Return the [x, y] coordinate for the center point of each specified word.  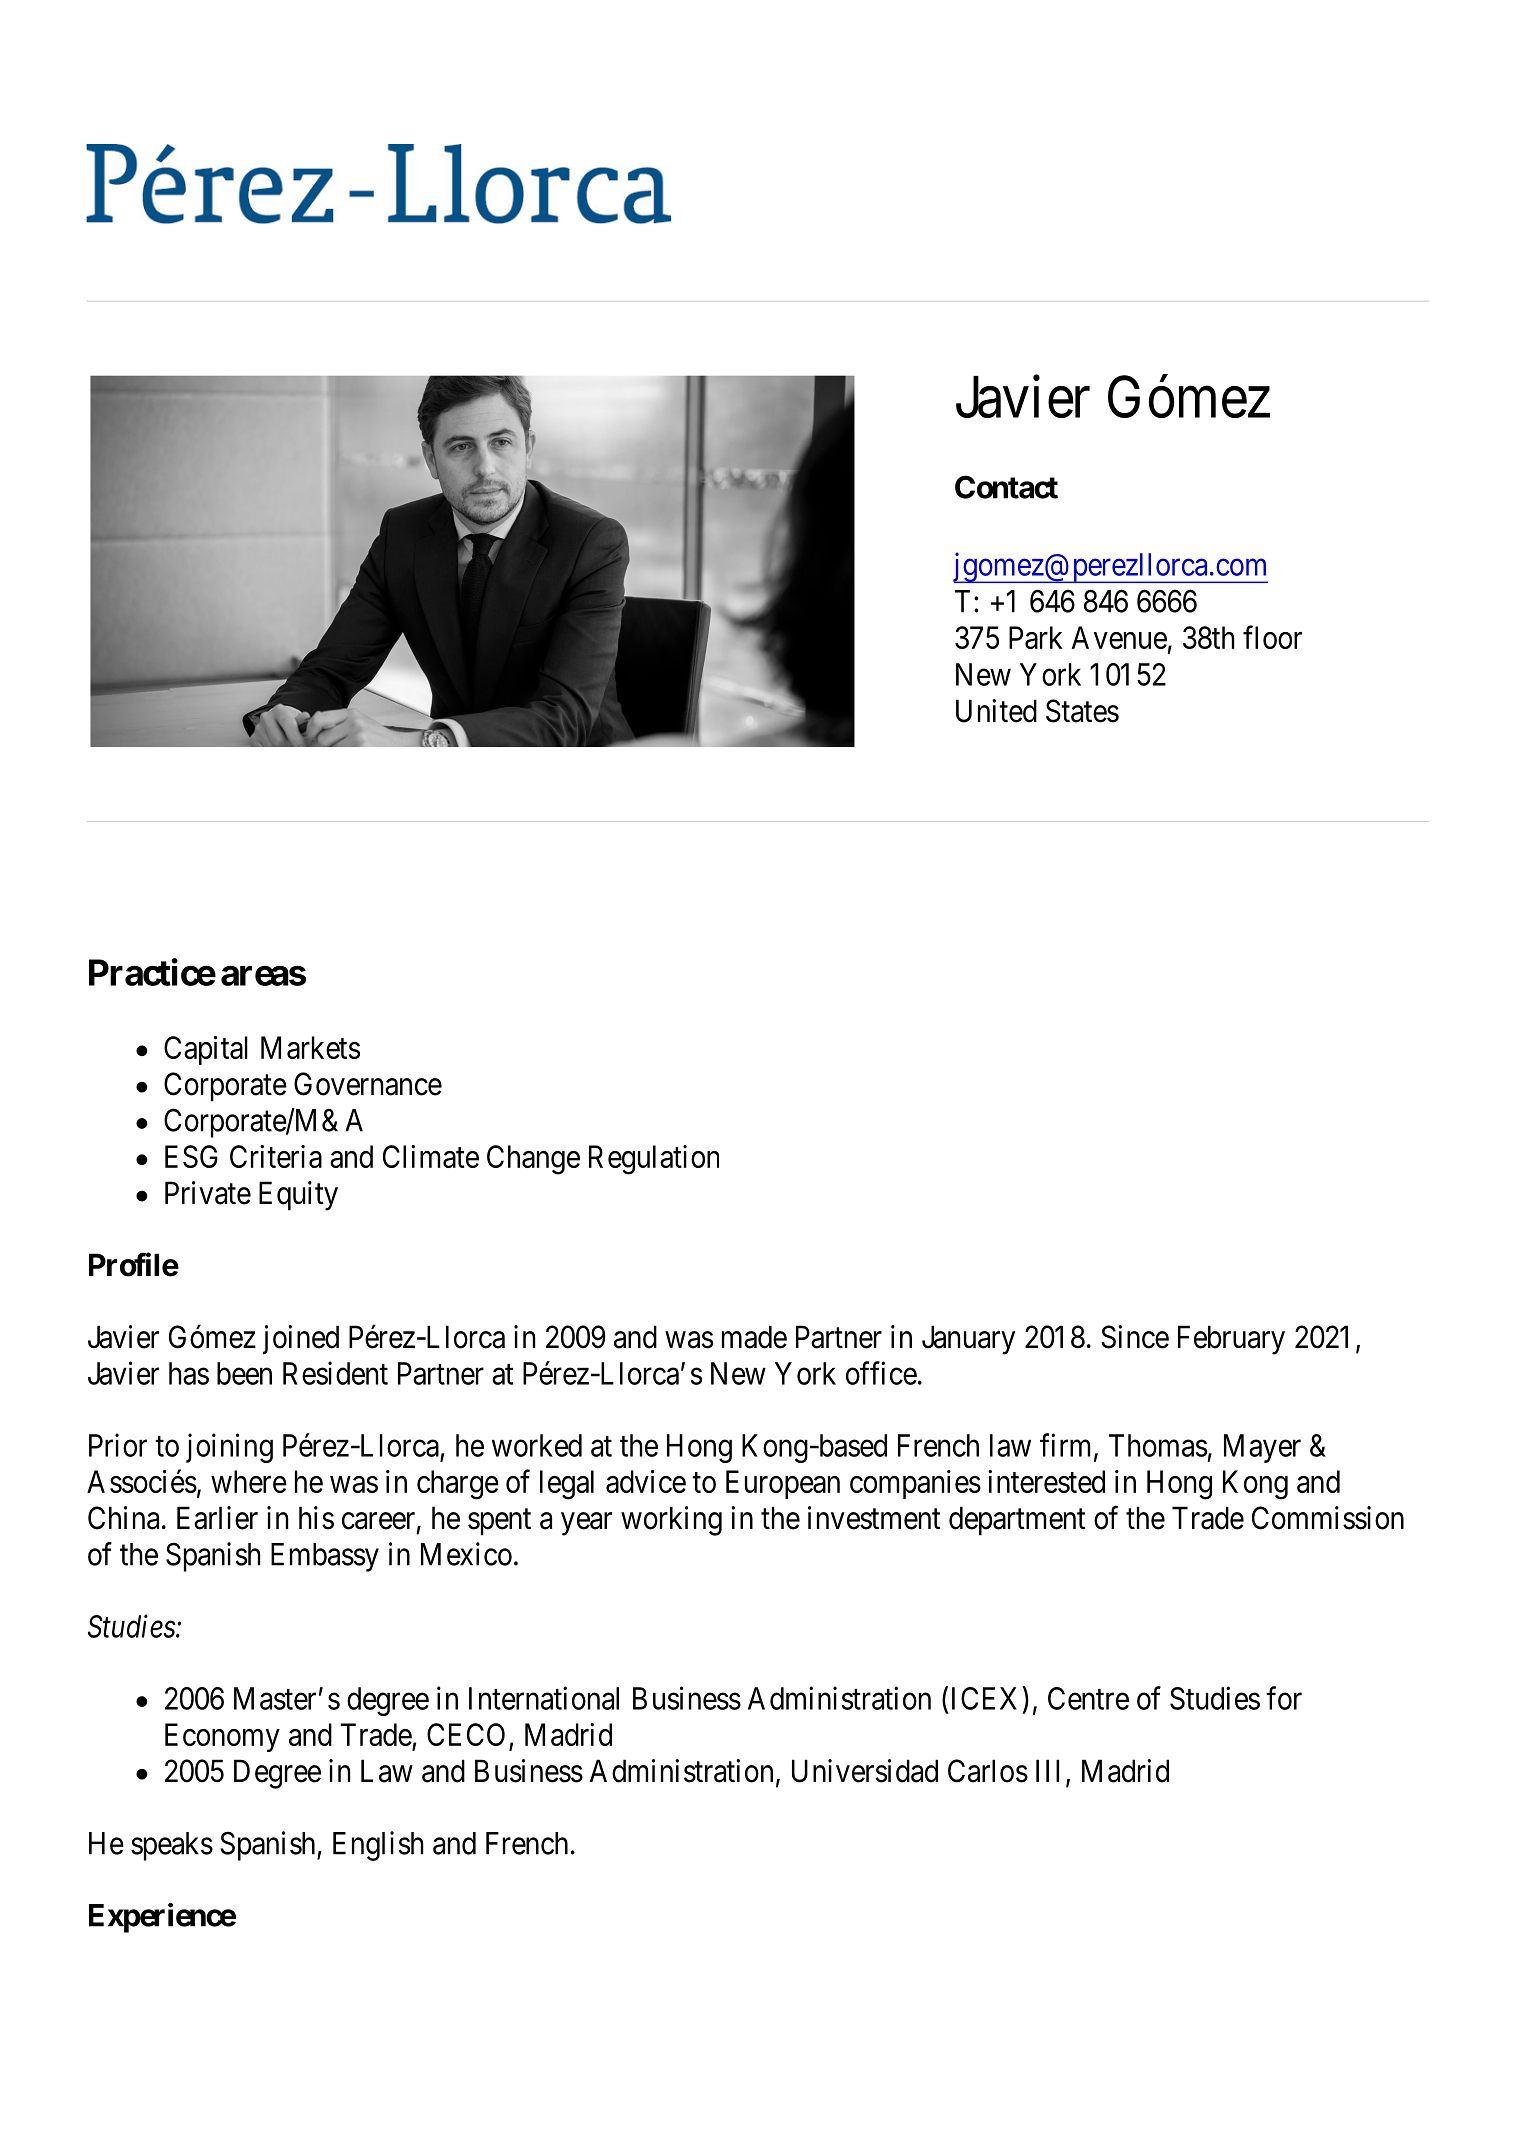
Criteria [276, 1156]
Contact [1006, 487]
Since [1135, 1337]
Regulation [654, 1160]
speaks [172, 1846]
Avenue [1119, 637]
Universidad [865, 1771]
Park [1036, 637]
